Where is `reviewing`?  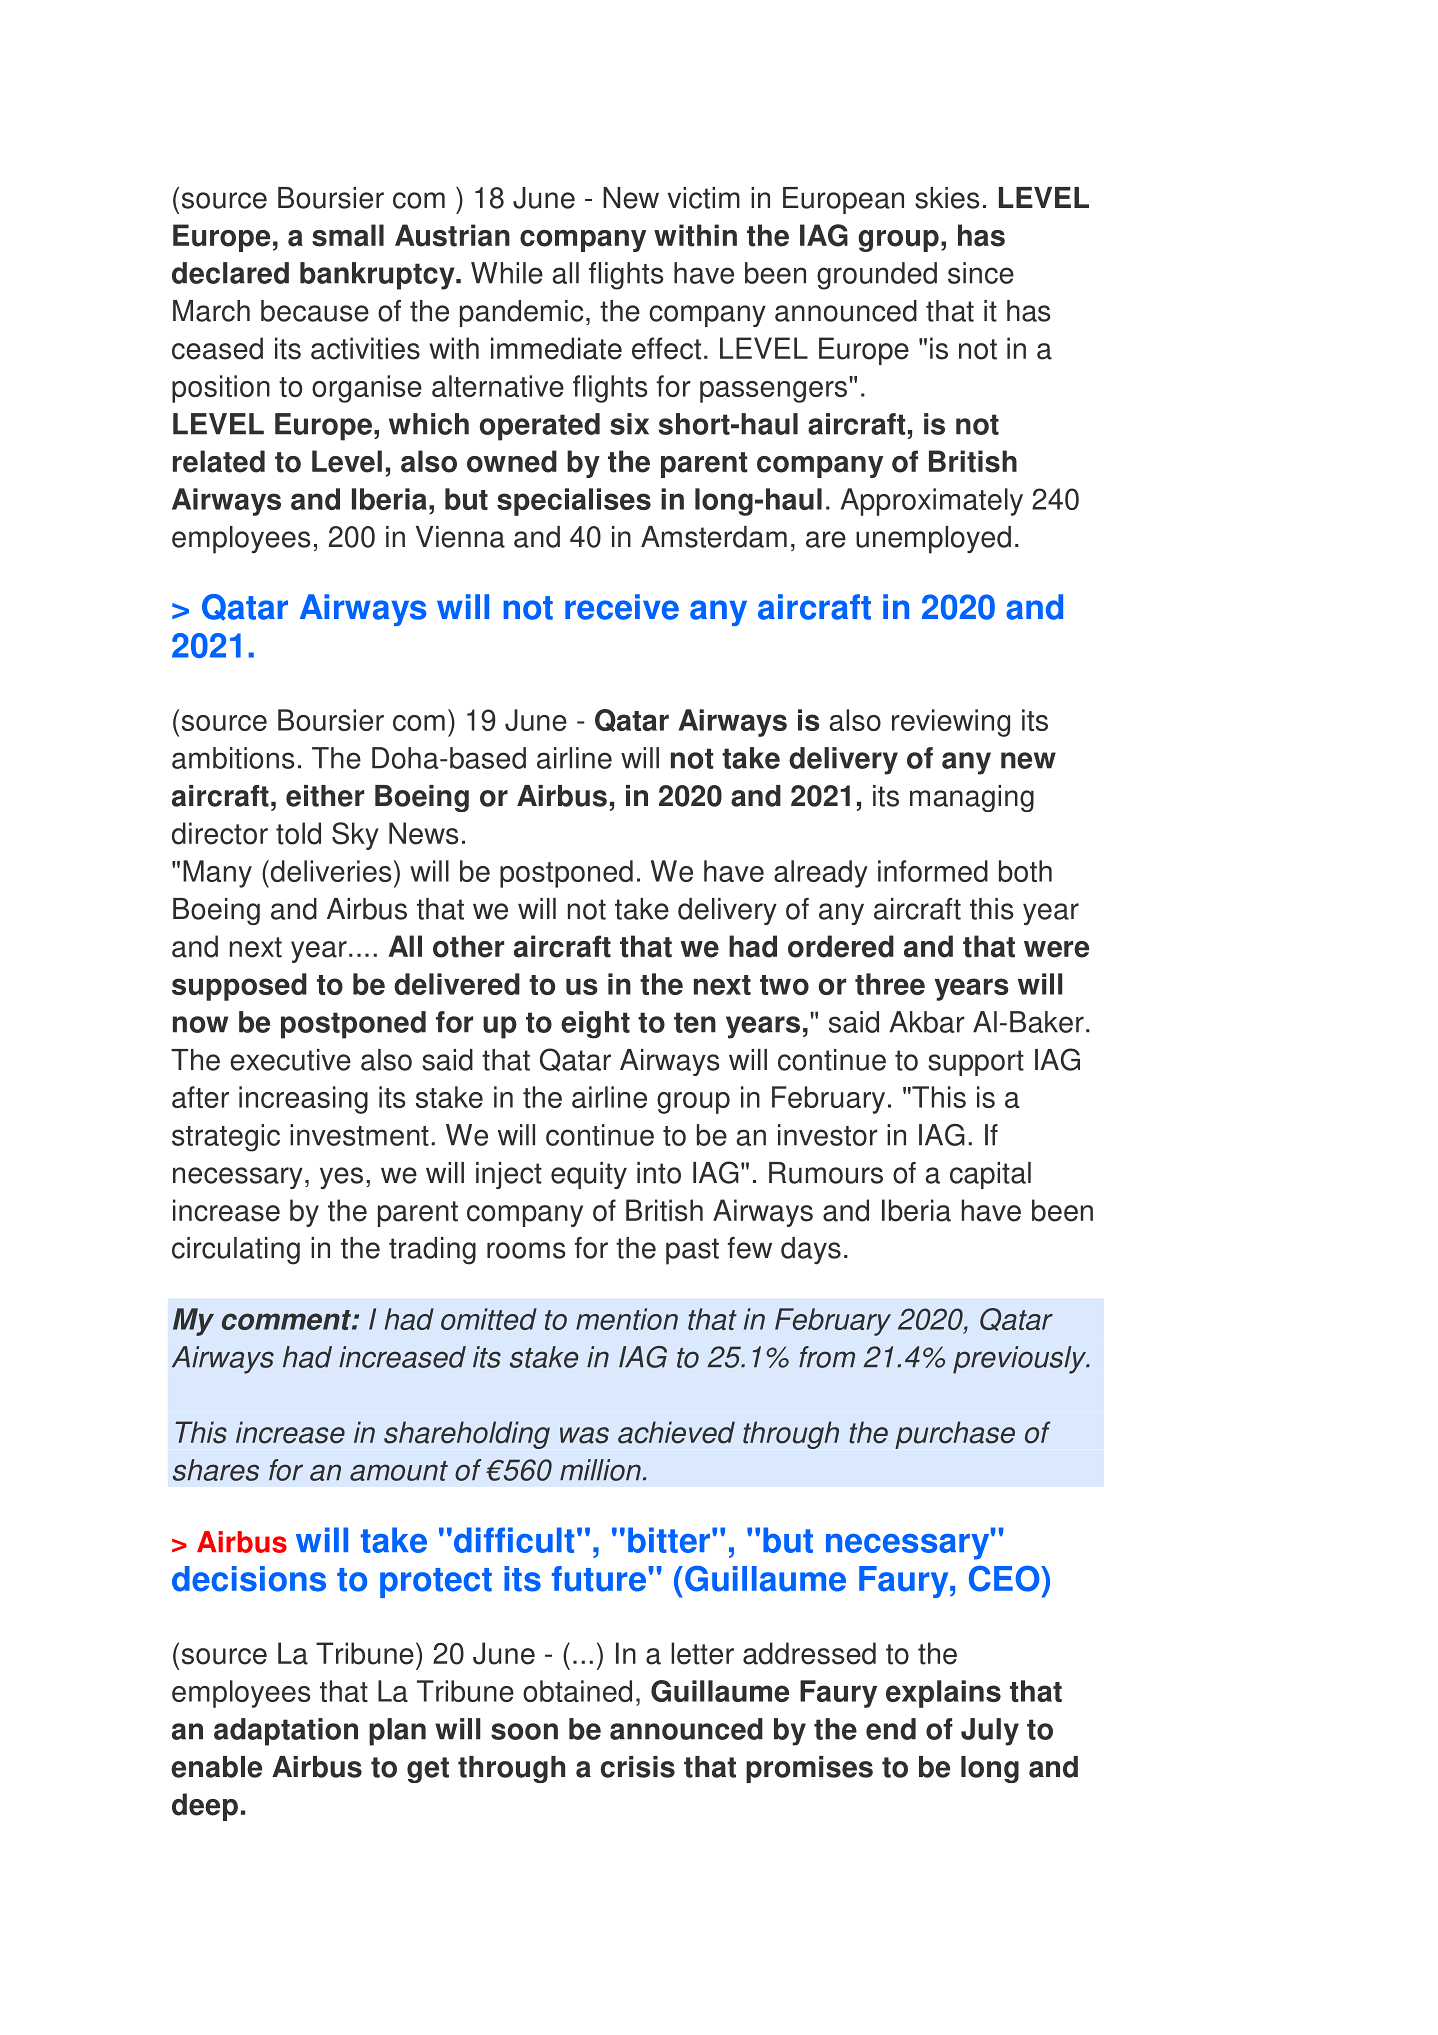 reviewing is located at coordinates (951, 723).
